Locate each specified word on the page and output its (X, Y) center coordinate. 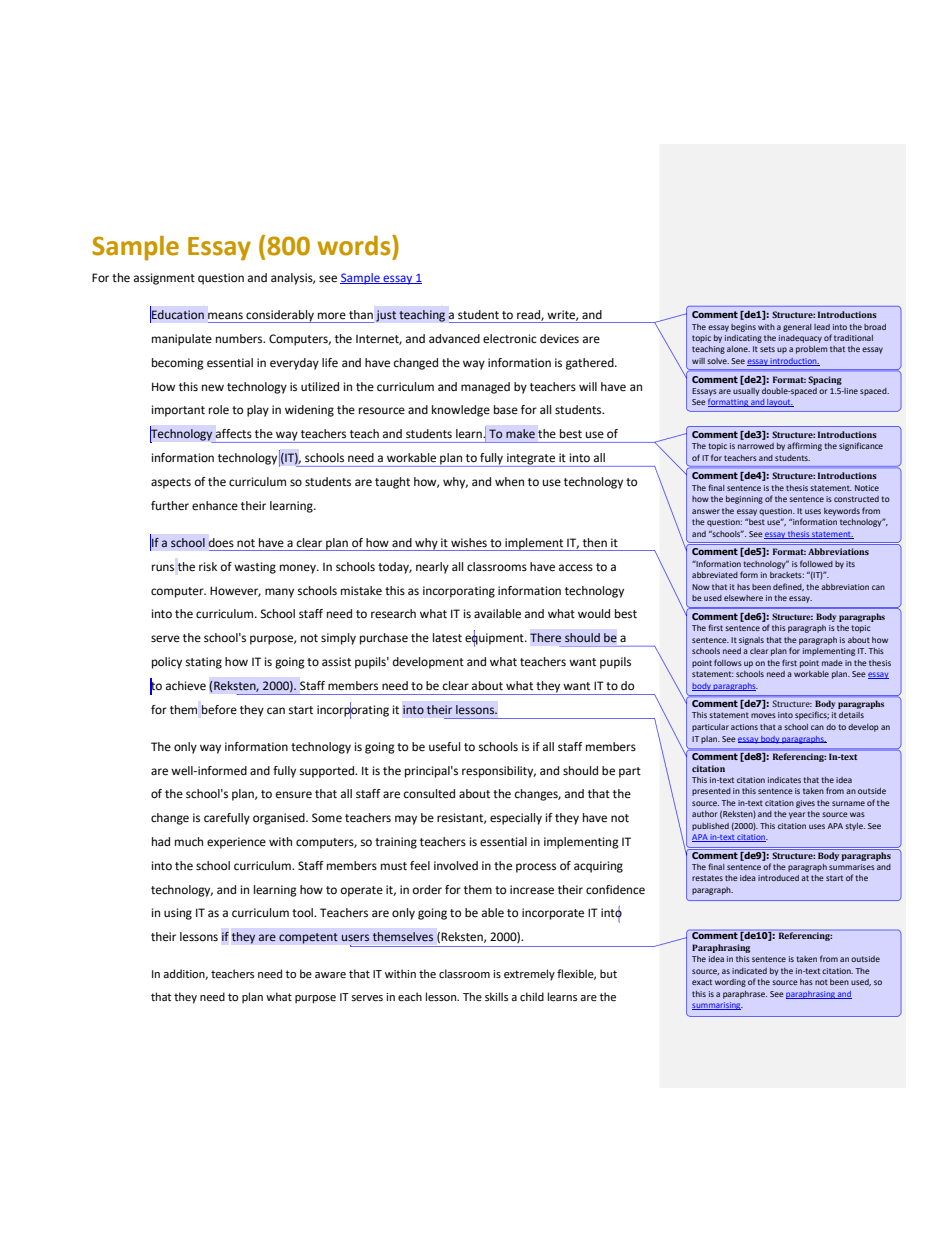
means (225, 316)
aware (330, 975)
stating (204, 663)
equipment (495, 639)
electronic (510, 339)
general (797, 328)
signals (751, 641)
